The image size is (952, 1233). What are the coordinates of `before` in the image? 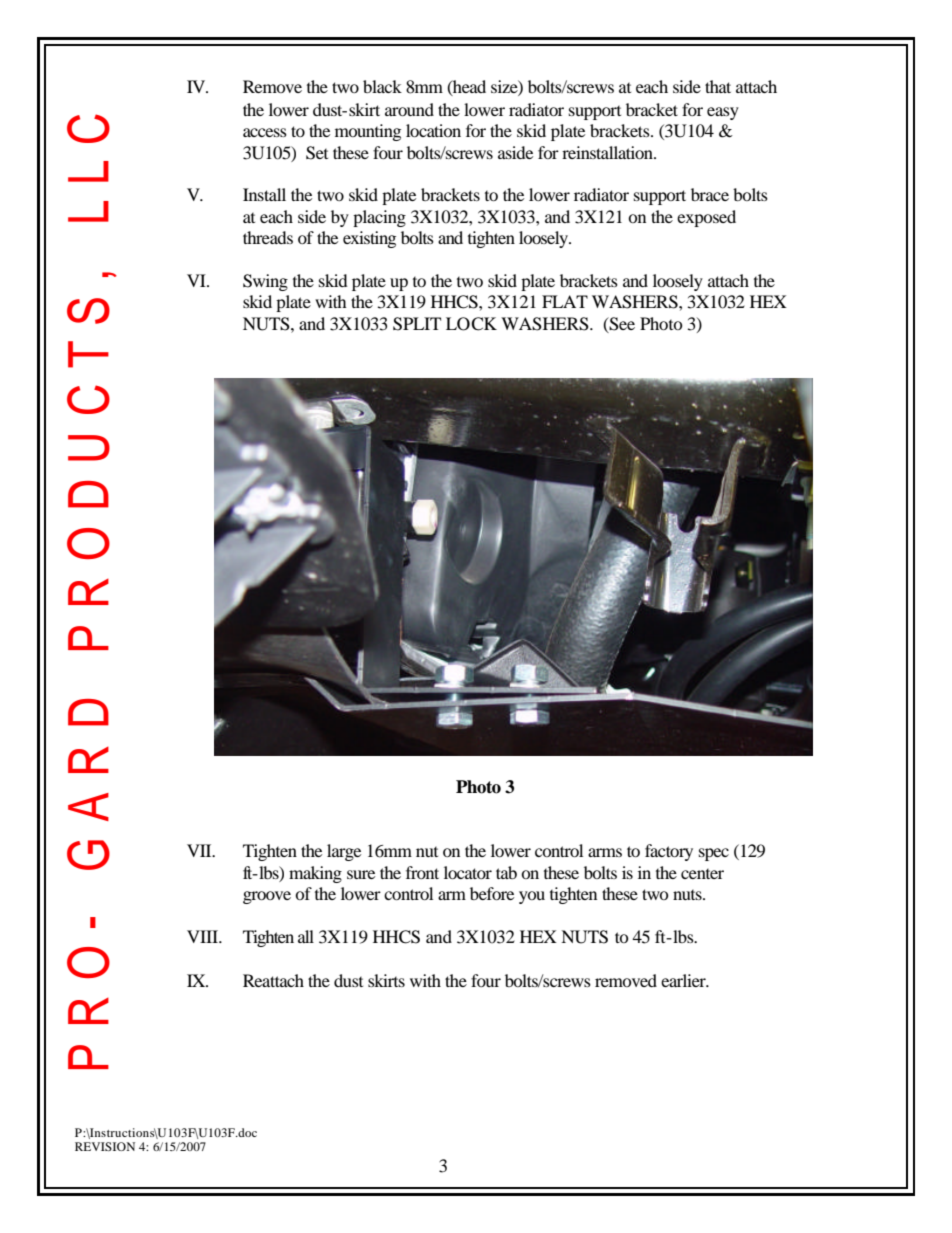 It's located at (492, 893).
